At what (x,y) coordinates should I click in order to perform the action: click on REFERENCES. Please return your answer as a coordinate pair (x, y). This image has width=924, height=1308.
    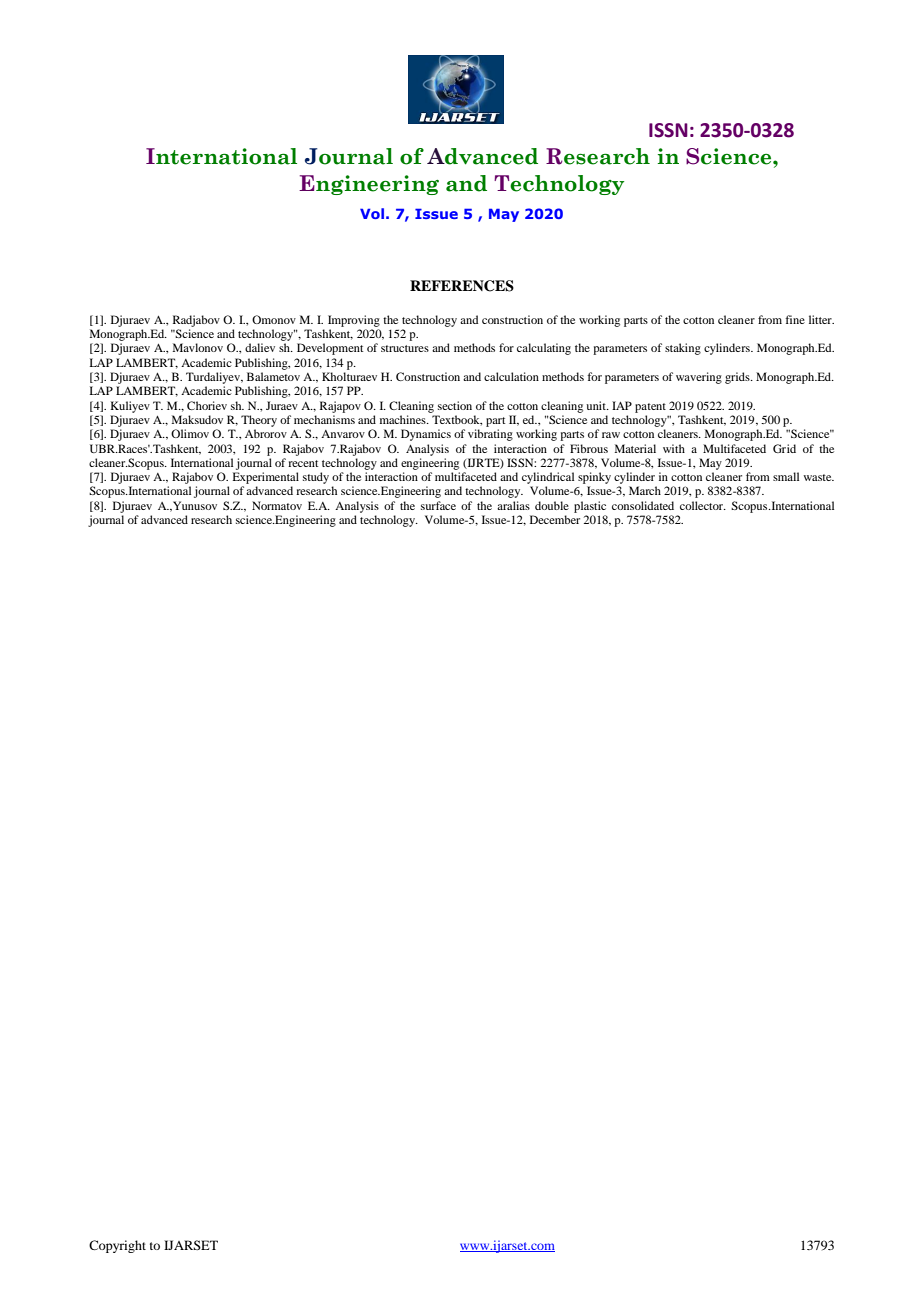
    Looking at the image, I should click on (462, 286).
